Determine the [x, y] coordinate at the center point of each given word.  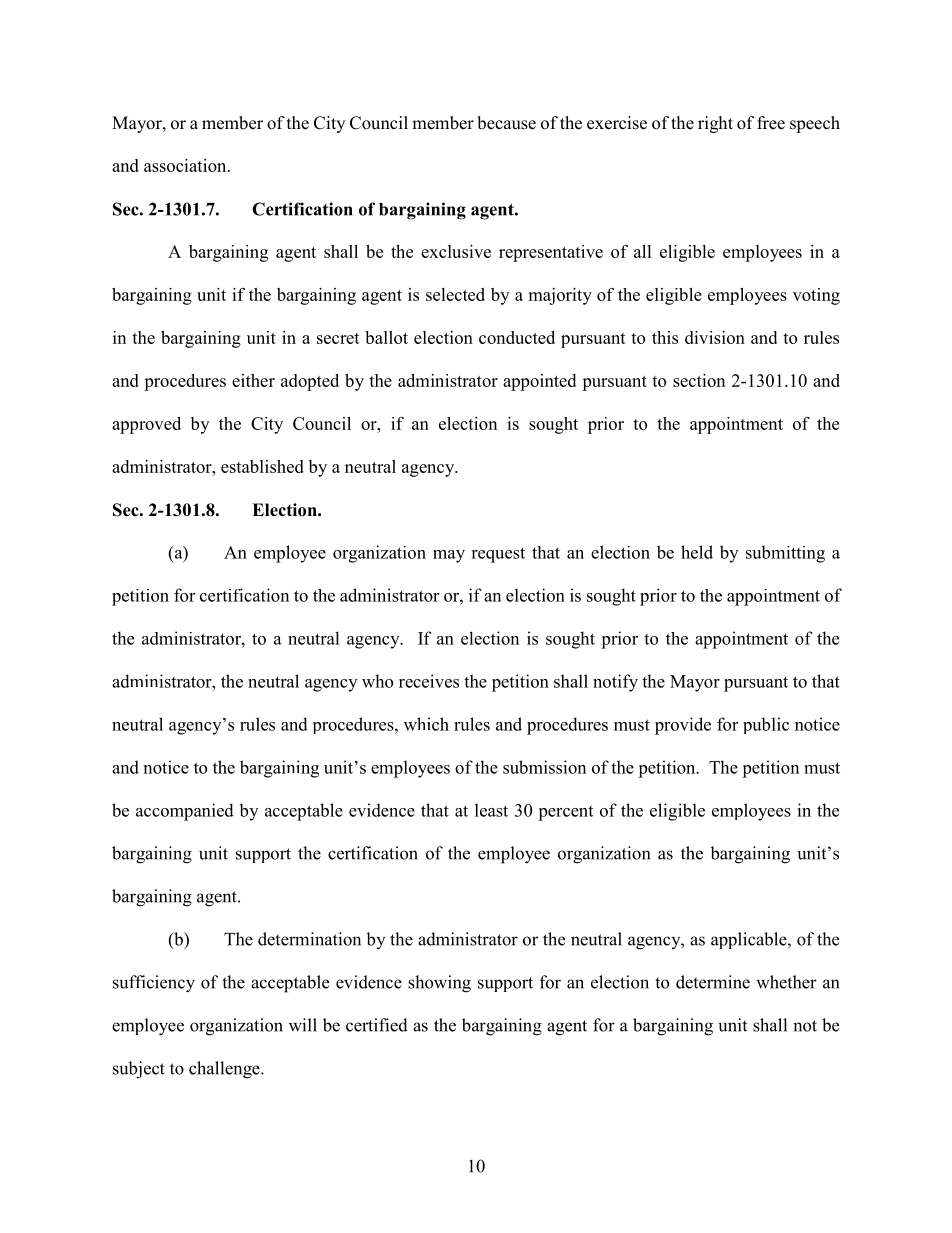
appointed [539, 382]
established [262, 466]
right [715, 124]
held [697, 552]
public [766, 725]
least [491, 810]
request [498, 555]
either [253, 380]
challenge [225, 1070]
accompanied [185, 812]
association [186, 165]
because [506, 123]
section [699, 380]
